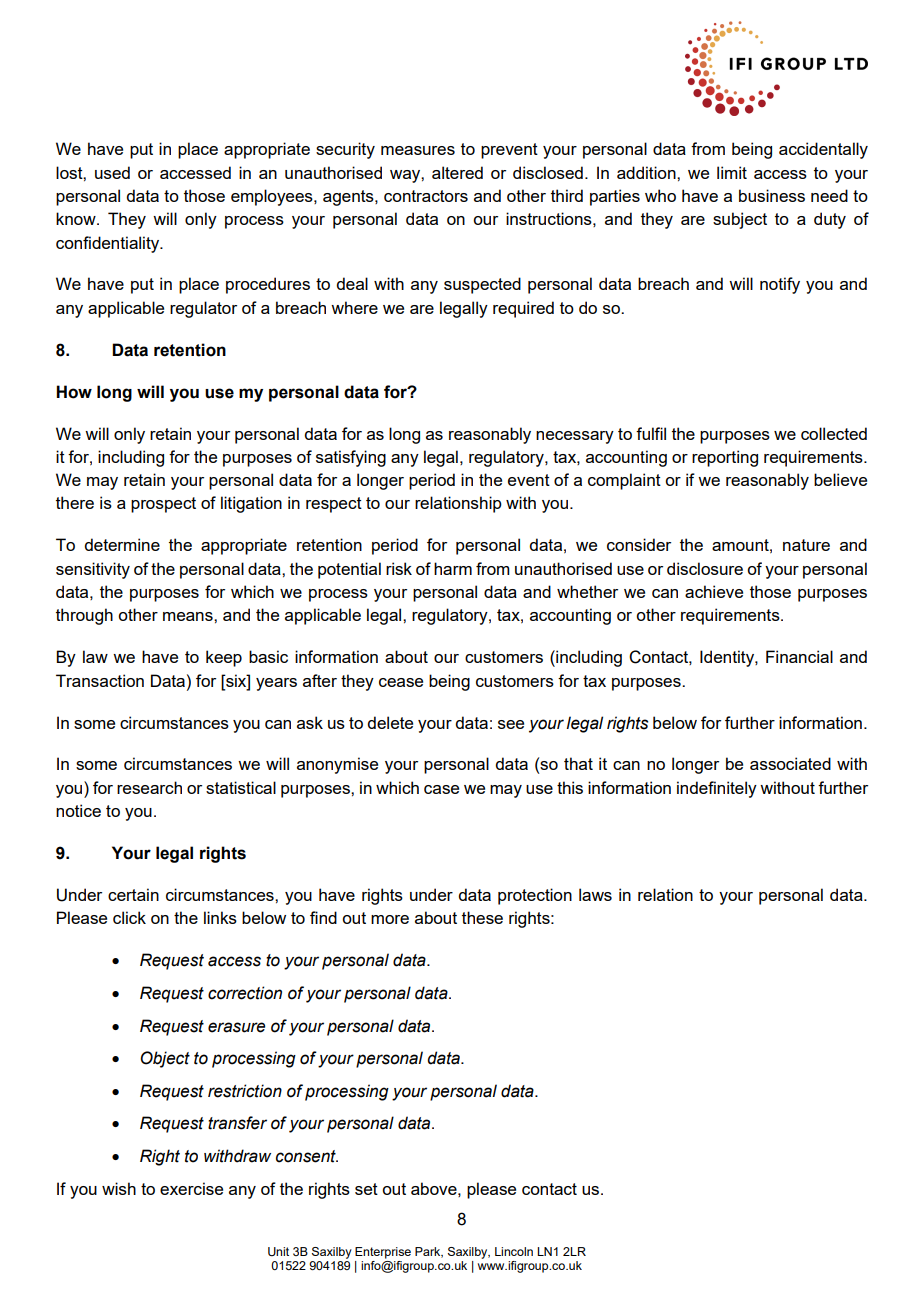  Describe the element at coordinates (457, 172) in the screenshot. I see `altered` at that location.
